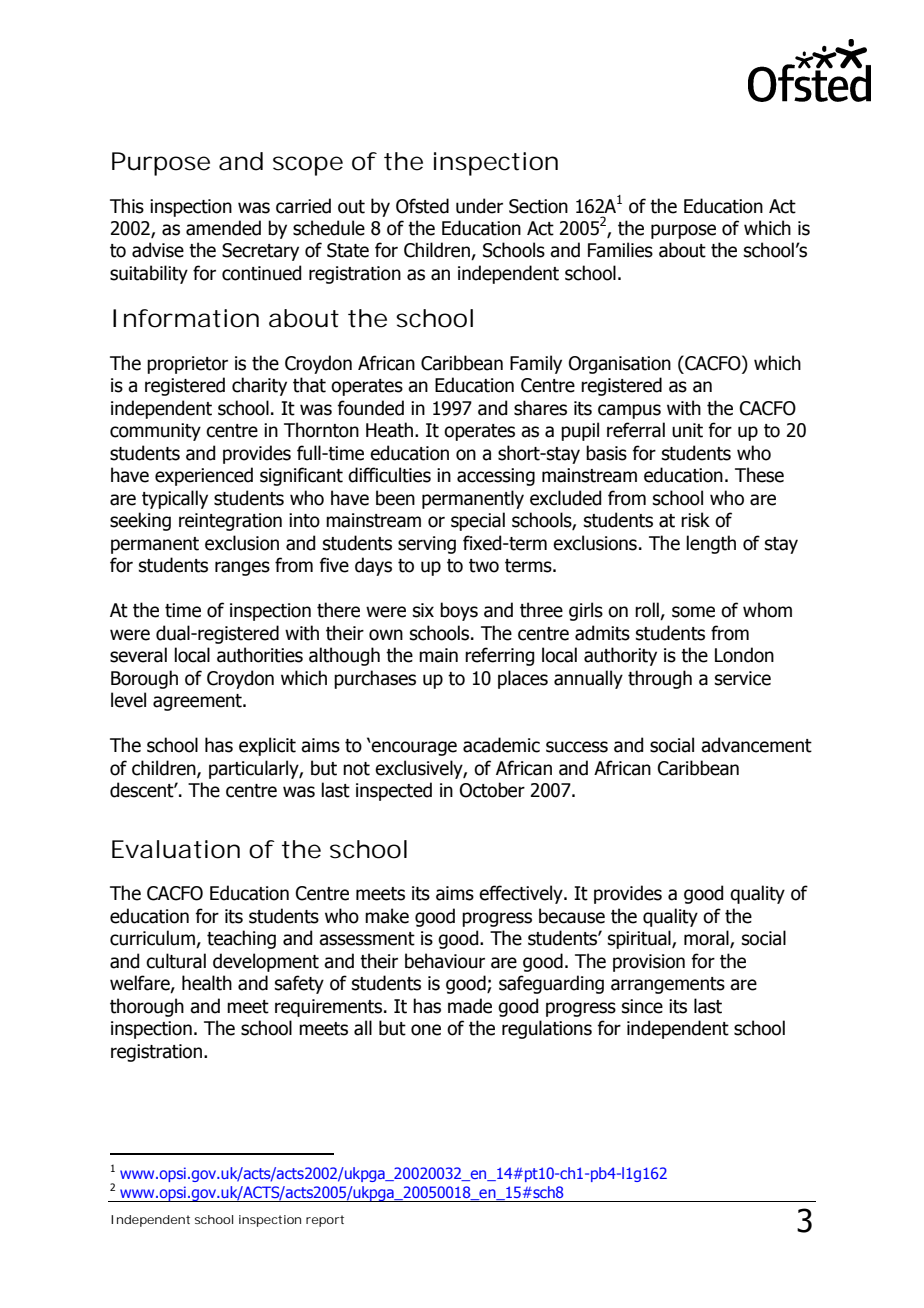 The height and width of the screenshot is (1308, 924). Describe the element at coordinates (325, 1221) in the screenshot. I see `report` at that location.
